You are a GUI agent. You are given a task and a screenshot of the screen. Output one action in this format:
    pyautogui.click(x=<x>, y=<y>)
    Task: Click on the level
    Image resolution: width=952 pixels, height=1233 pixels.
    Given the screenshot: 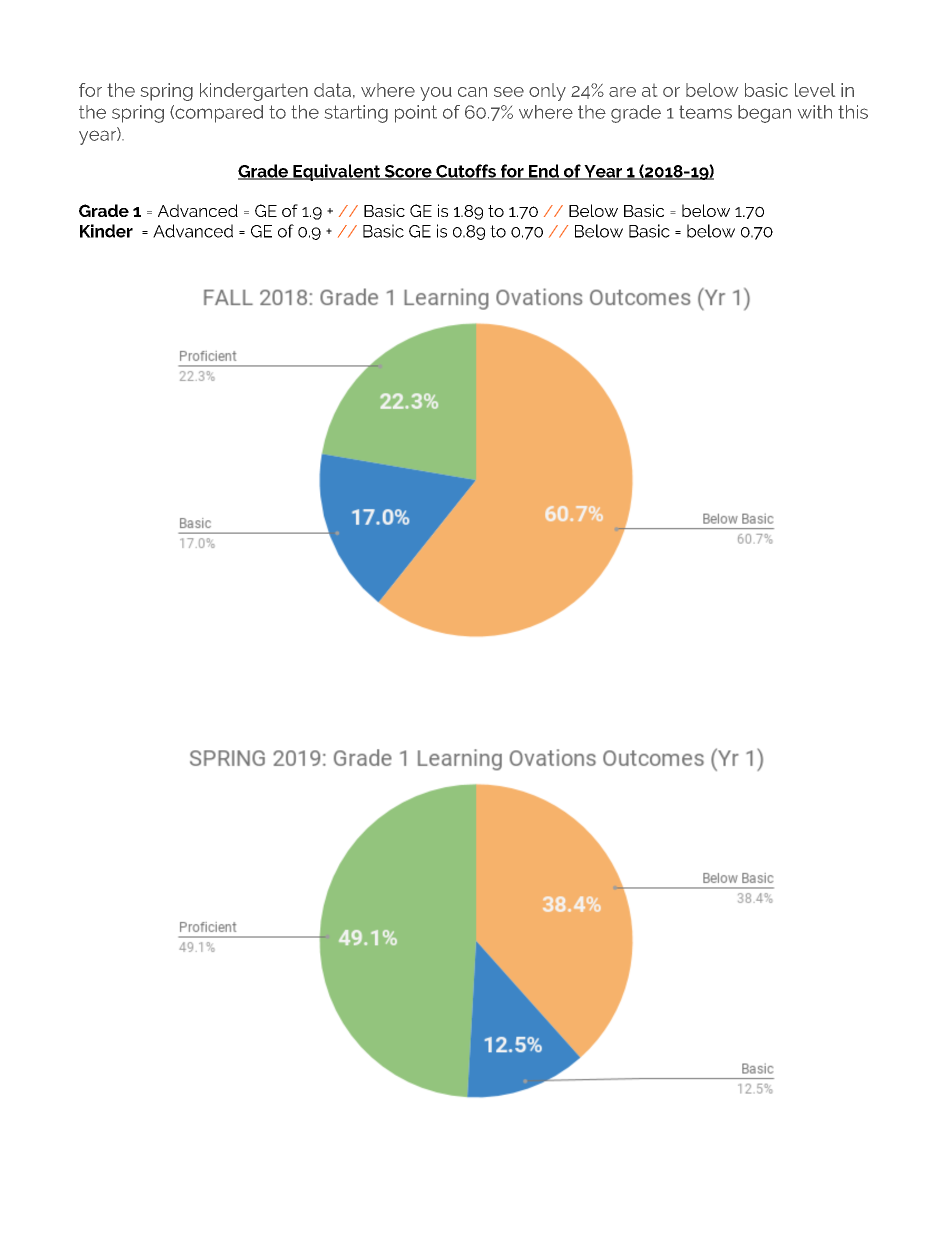 What is the action you would take?
    pyautogui.click(x=815, y=90)
